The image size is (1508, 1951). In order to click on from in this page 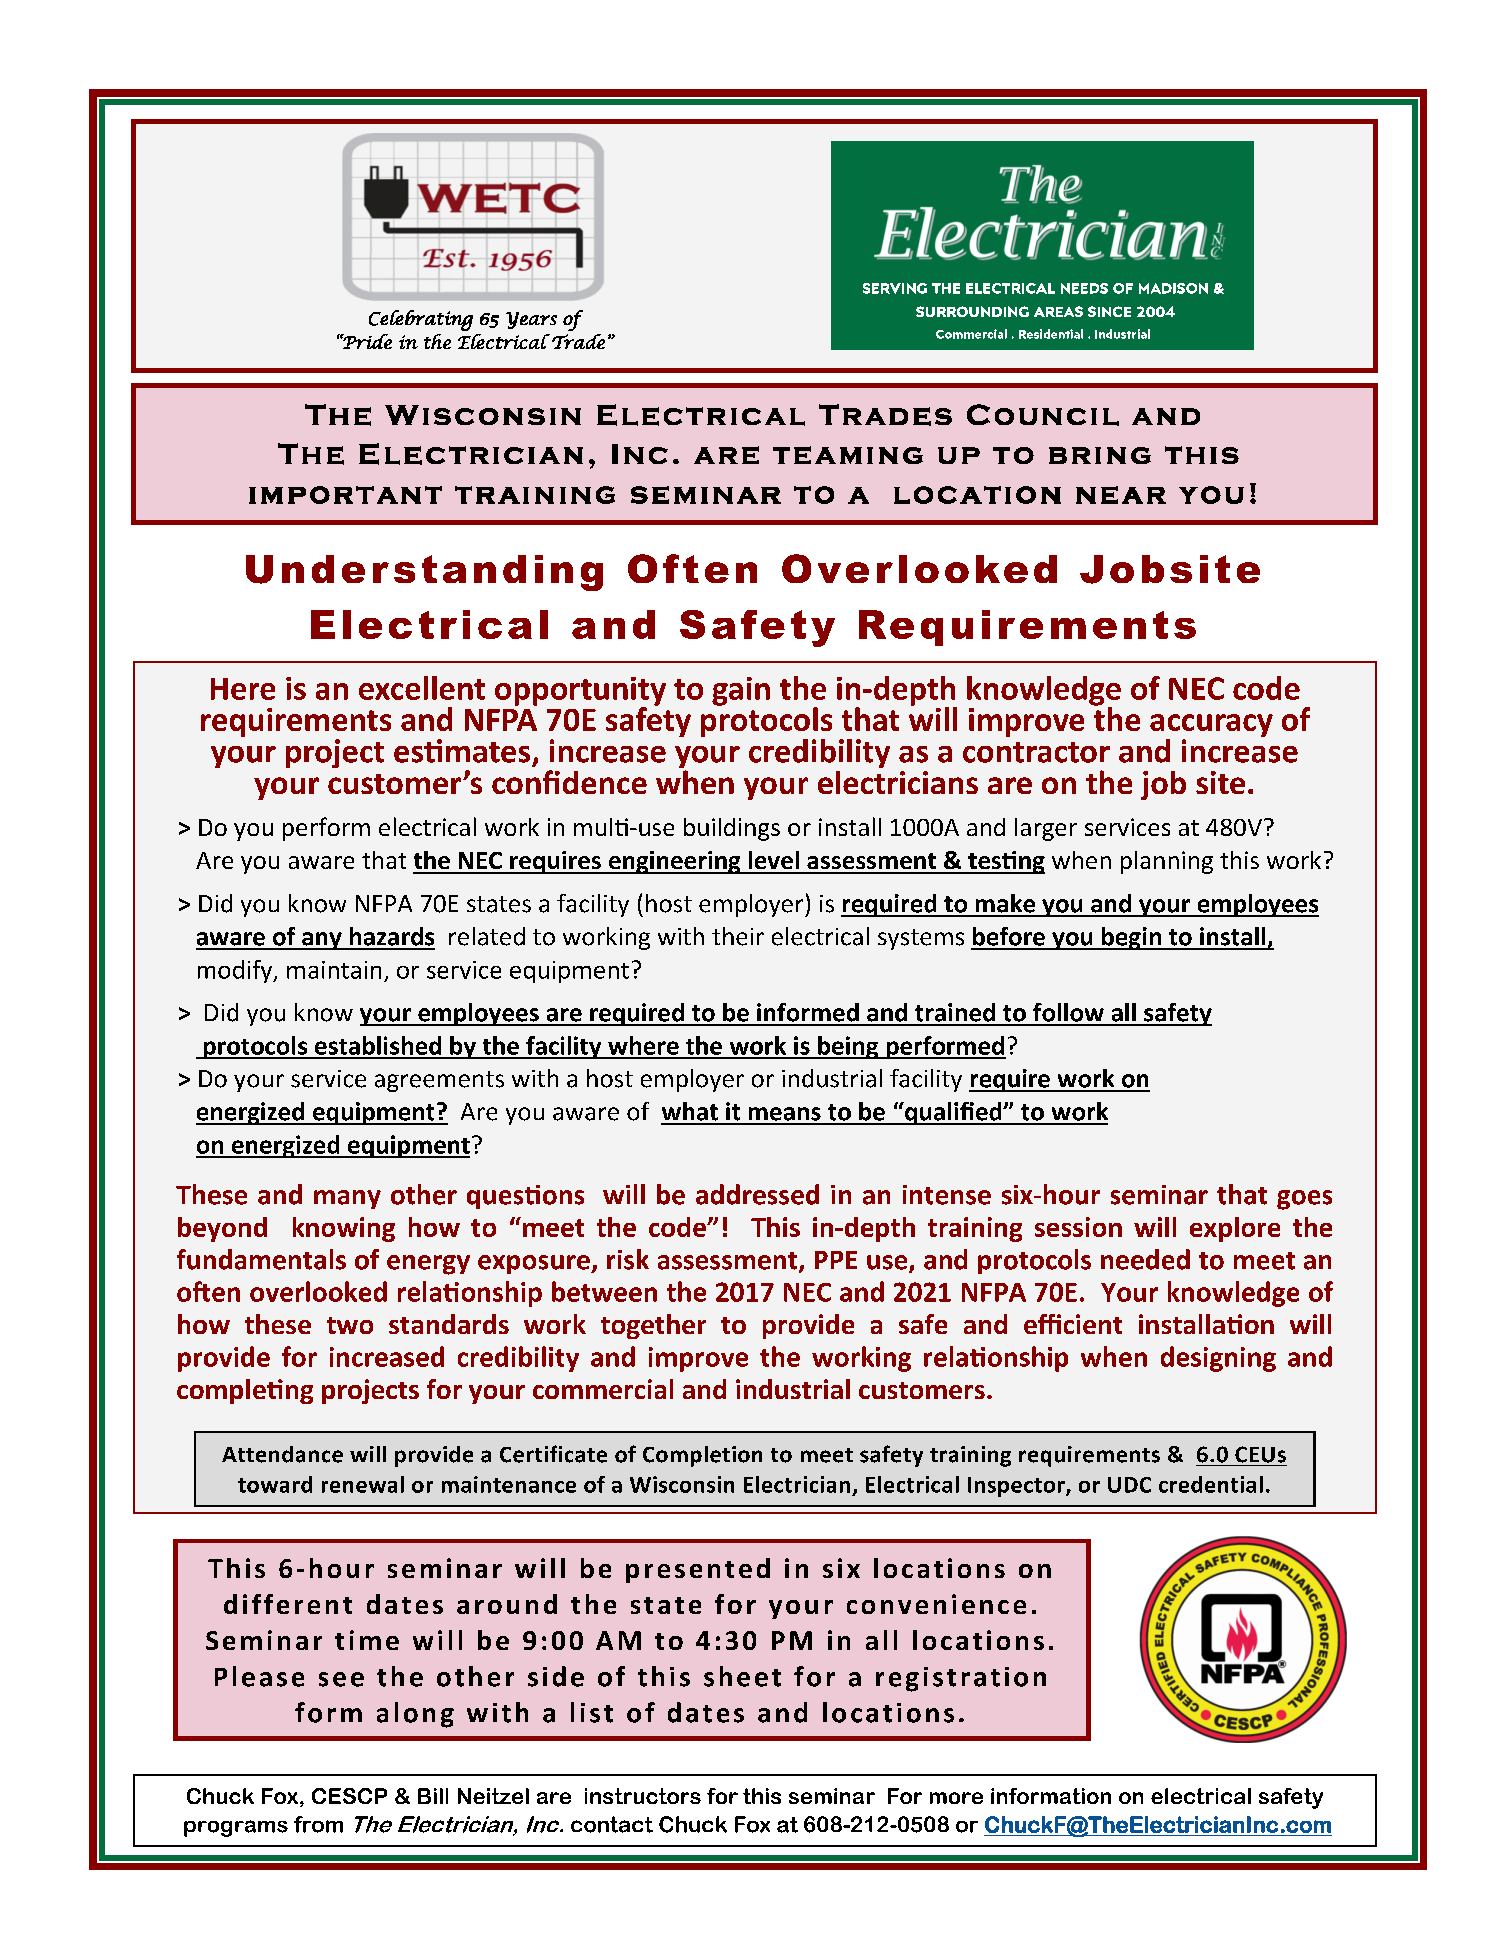, I will do `click(318, 1824)`.
